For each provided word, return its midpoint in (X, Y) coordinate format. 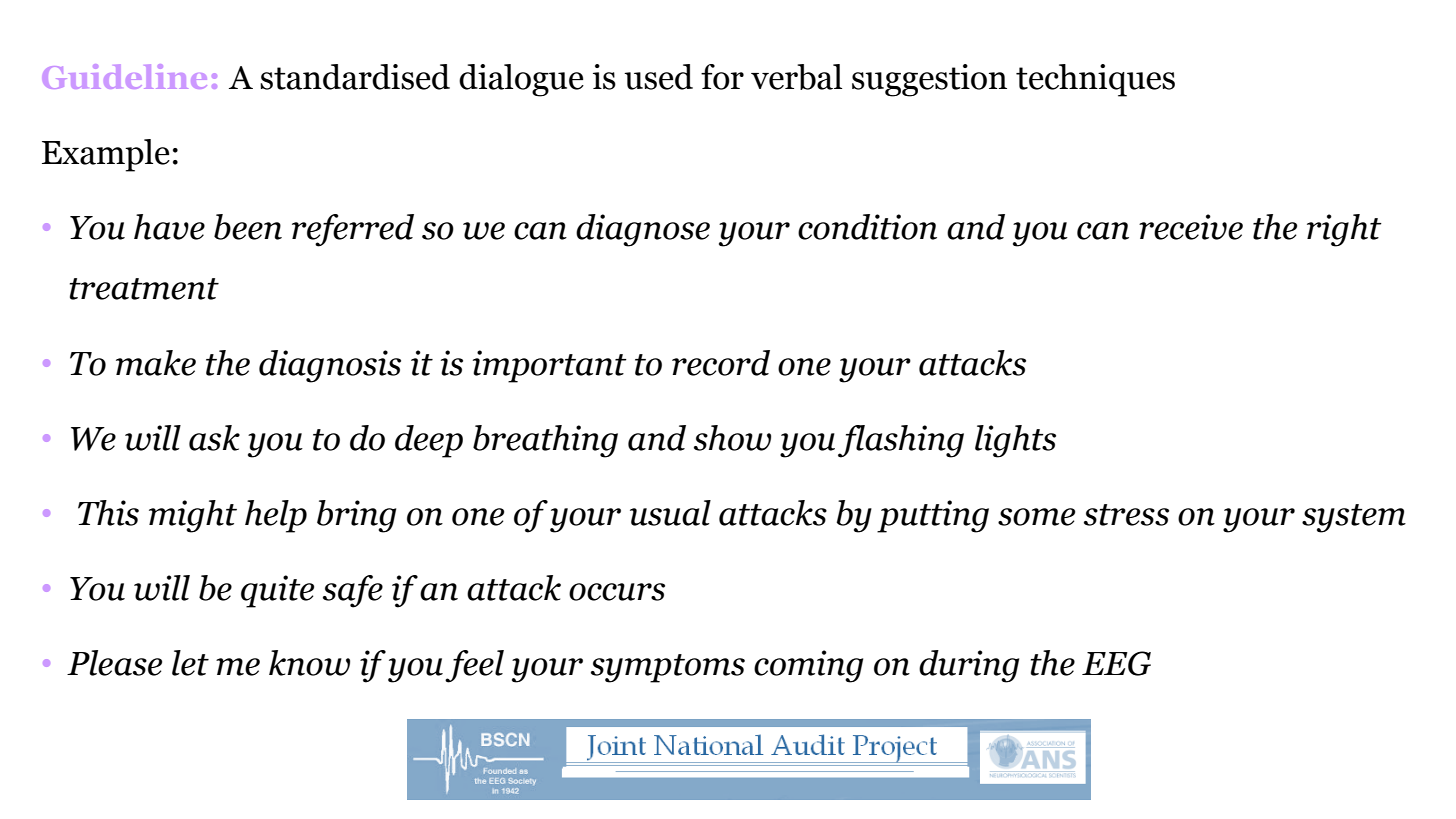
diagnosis (330, 366)
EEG (1116, 663)
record (721, 363)
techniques (1095, 80)
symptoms (668, 668)
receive (1191, 227)
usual (670, 513)
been (248, 227)
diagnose (643, 230)
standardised (355, 77)
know (309, 663)
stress (1126, 515)
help (276, 516)
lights (1015, 441)
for (722, 77)
